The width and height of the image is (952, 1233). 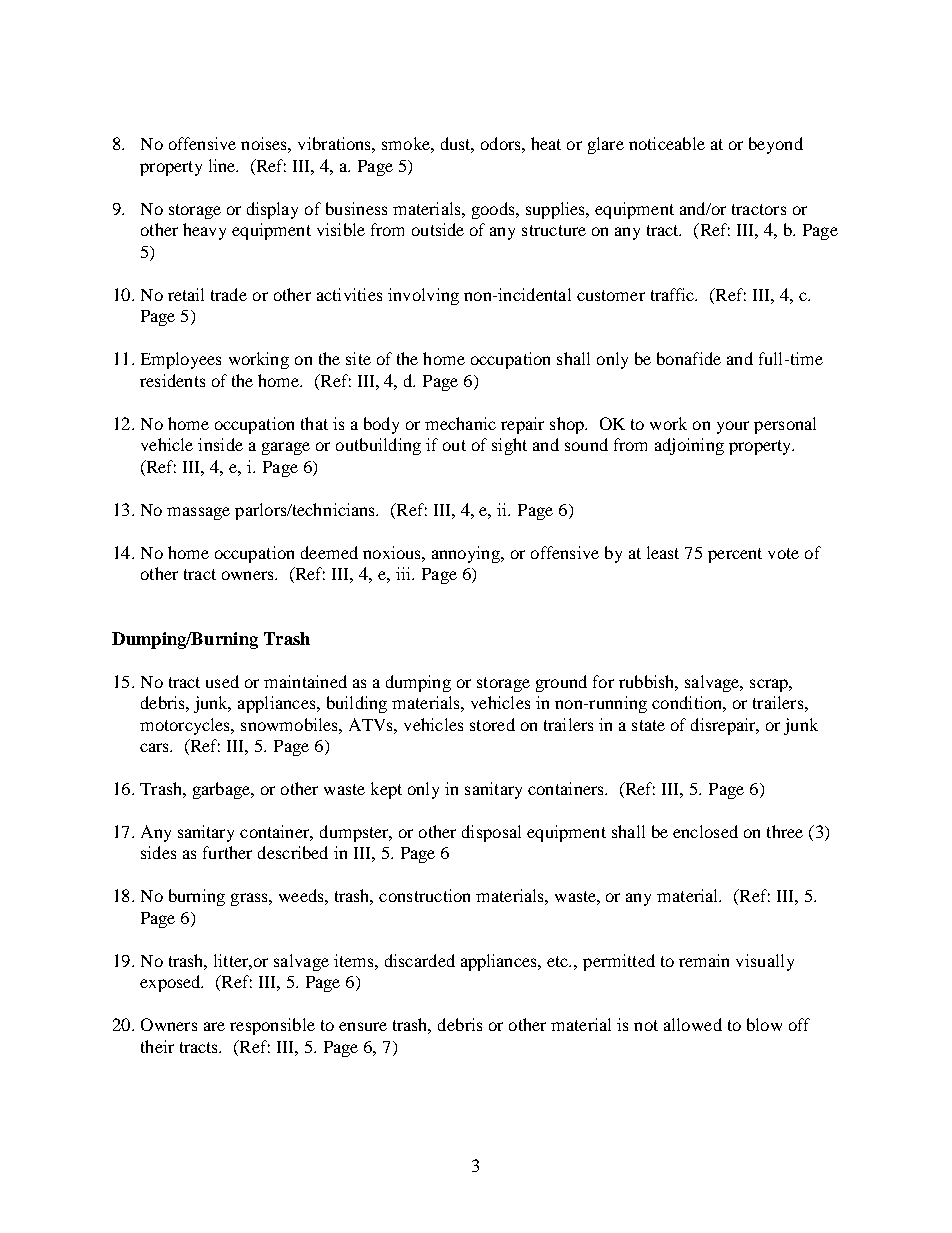 I want to click on garbage, so click(x=223, y=790).
